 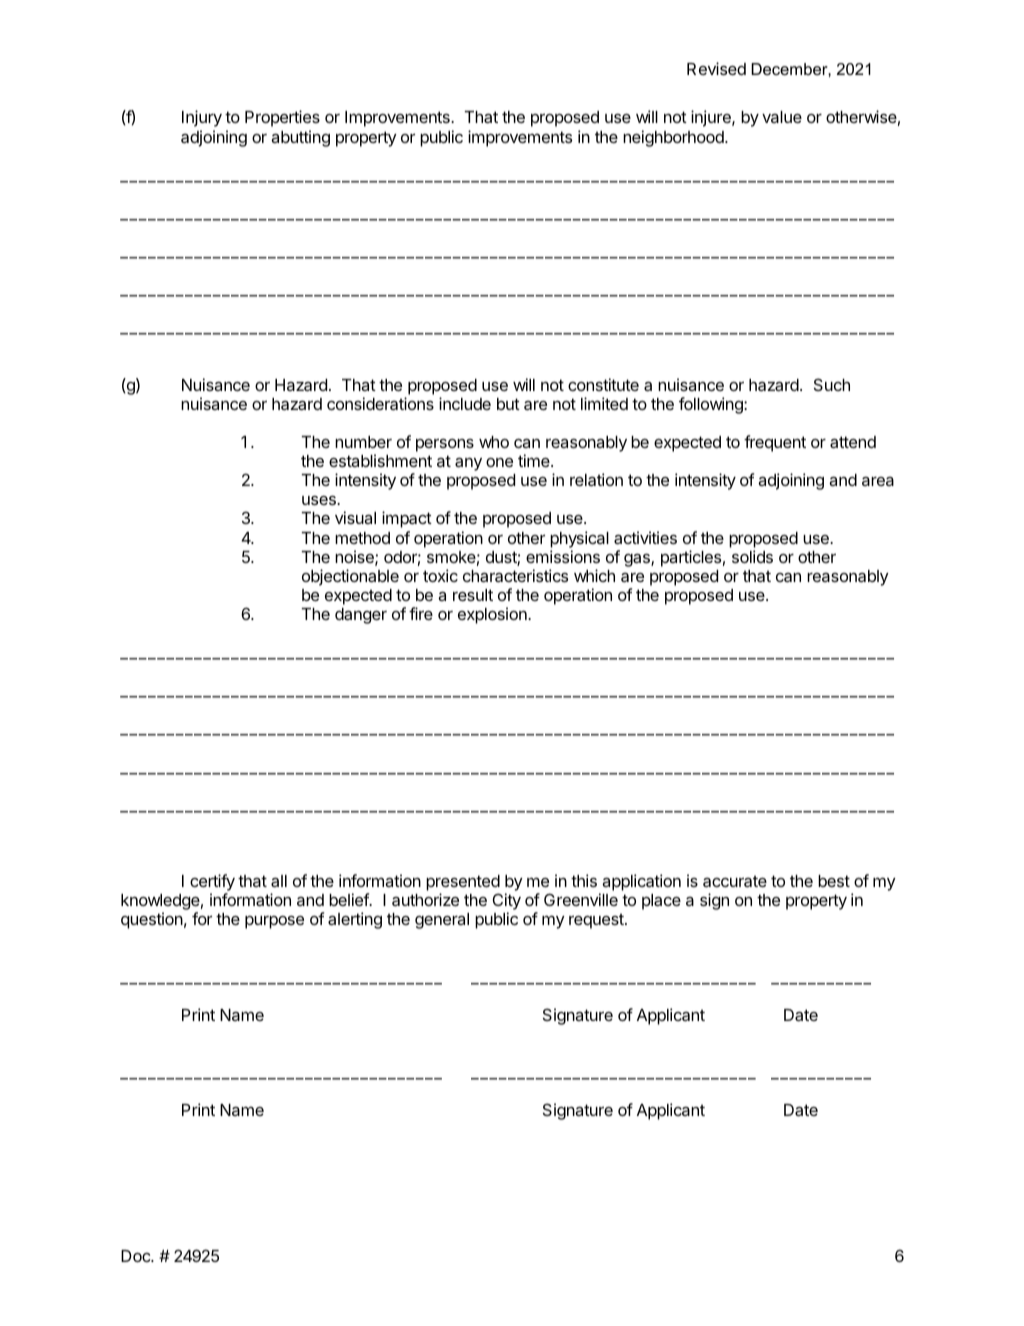 I want to click on danger, so click(x=361, y=616).
